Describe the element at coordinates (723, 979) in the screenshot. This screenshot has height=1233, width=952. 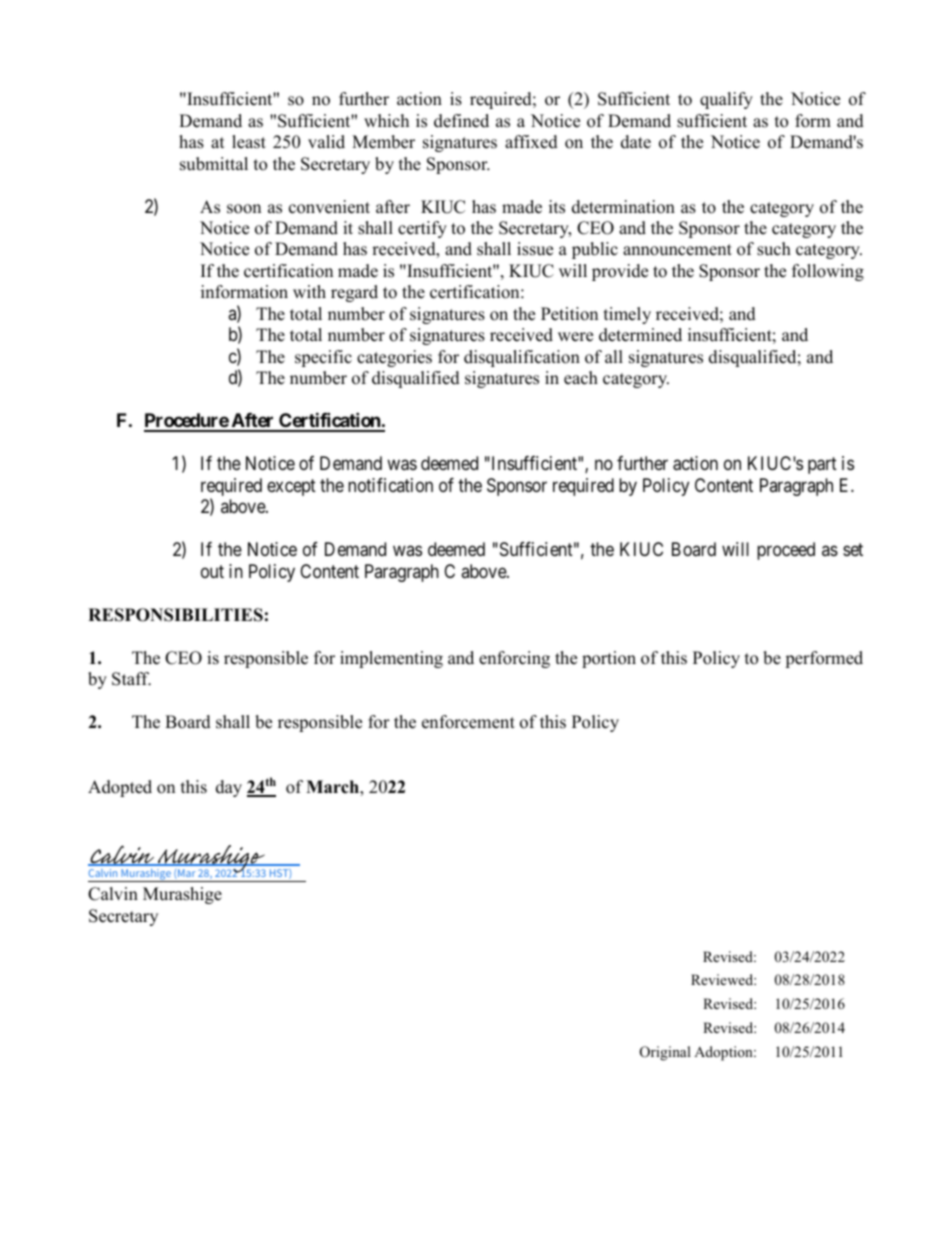
I see `Reviewed` at that location.
